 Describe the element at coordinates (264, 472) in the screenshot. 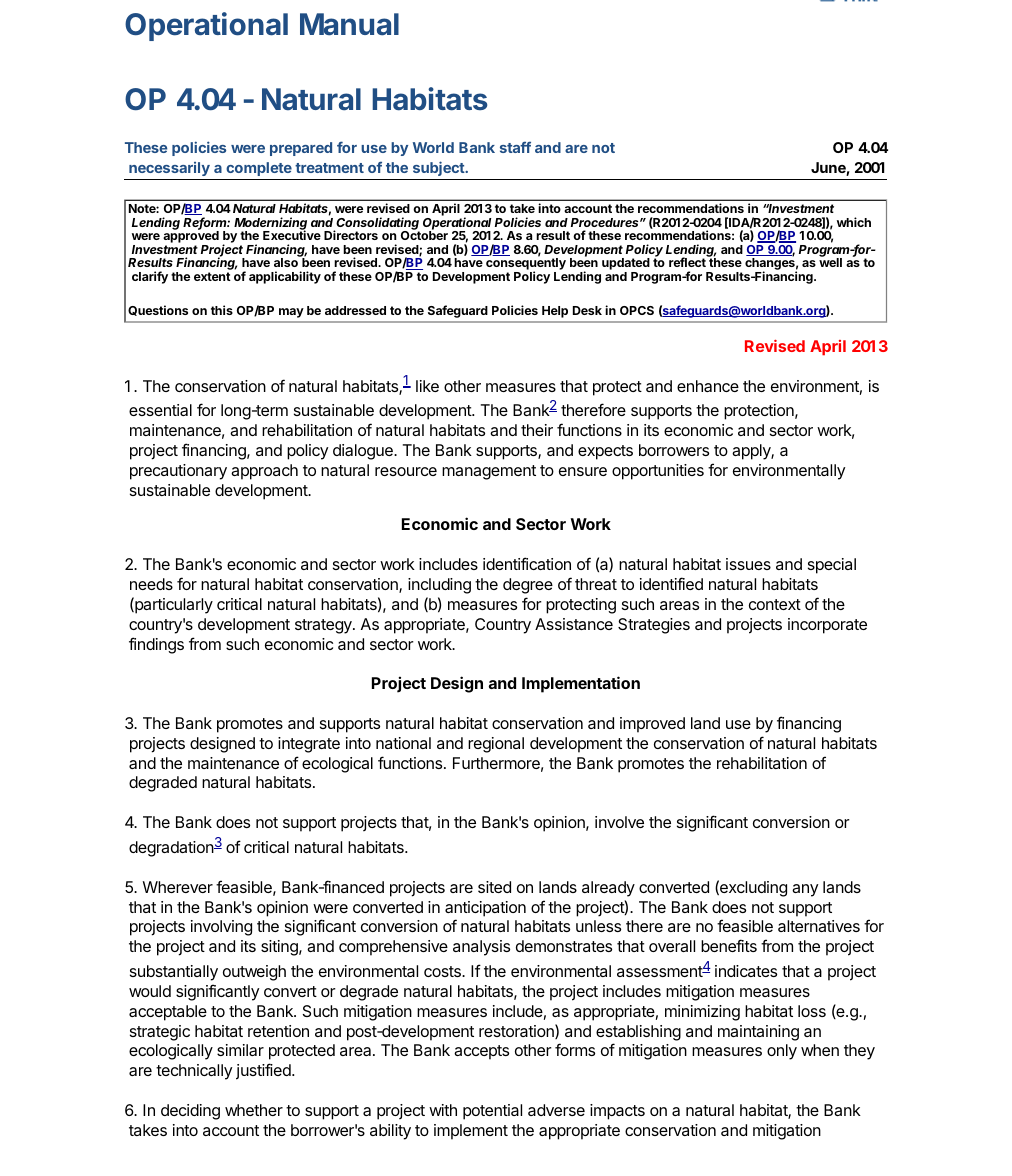

I see `approach` at that location.
